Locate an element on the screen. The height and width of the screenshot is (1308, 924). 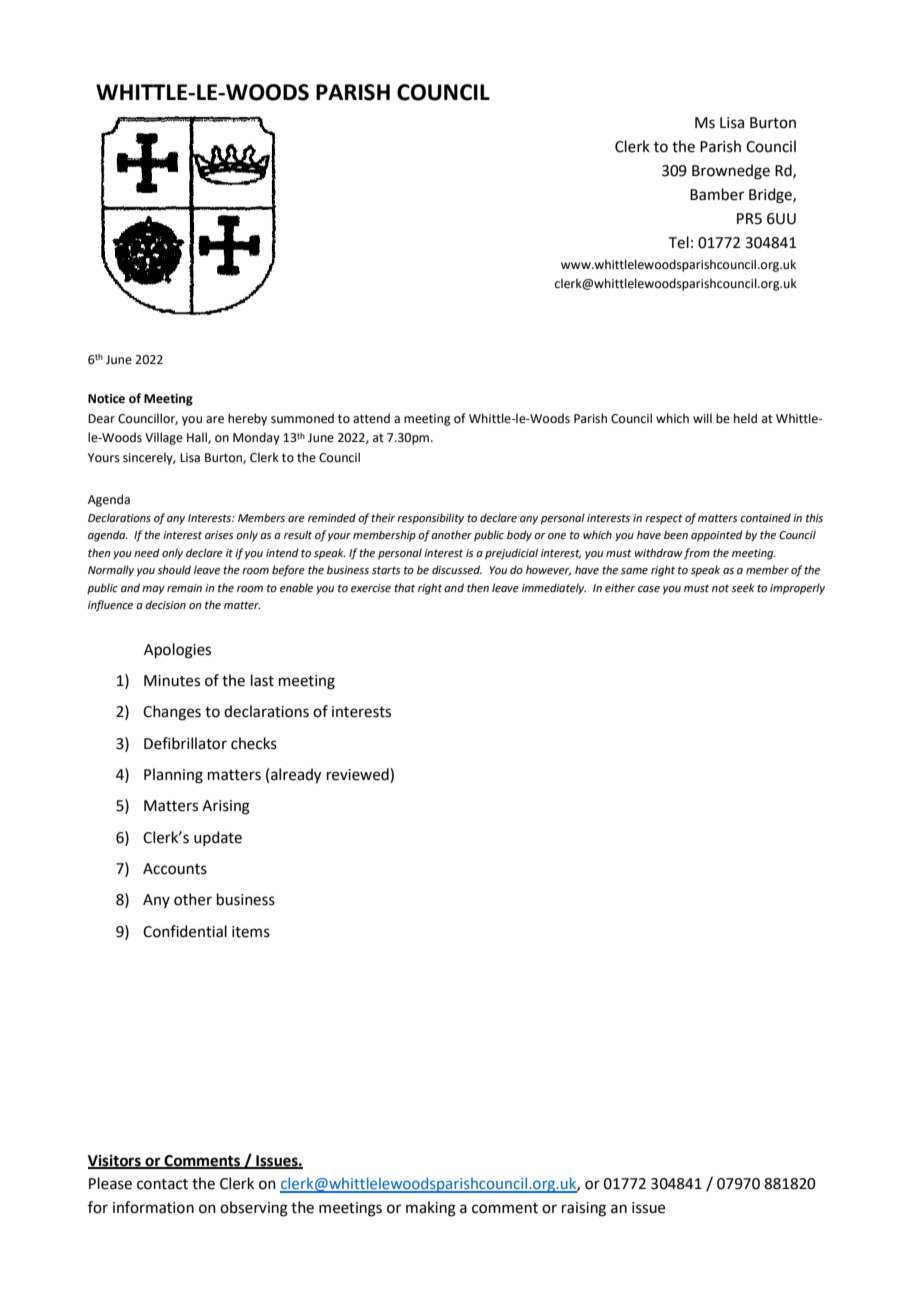
Bamber is located at coordinates (717, 194).
